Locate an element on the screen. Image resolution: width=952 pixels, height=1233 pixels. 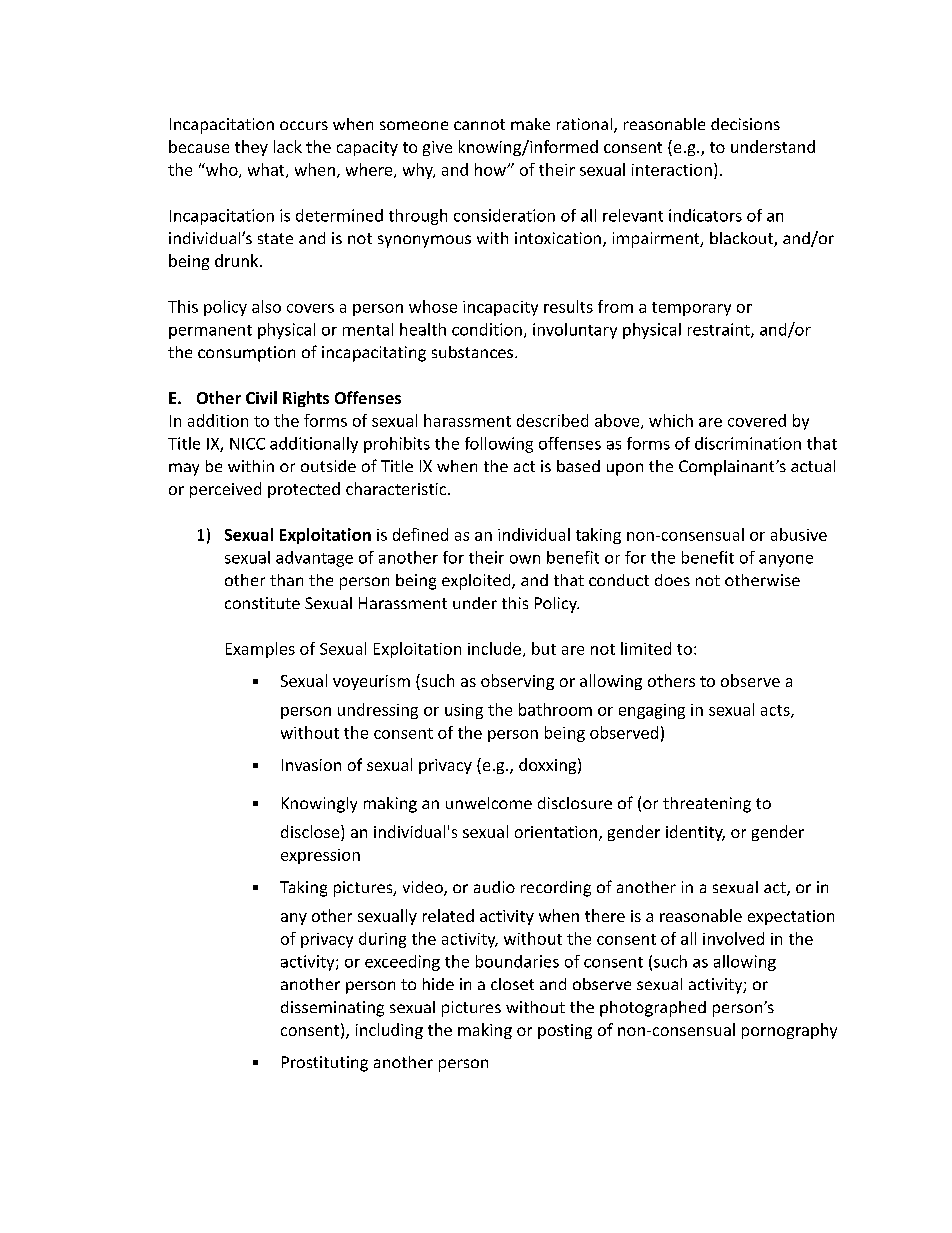
they is located at coordinates (251, 148).
